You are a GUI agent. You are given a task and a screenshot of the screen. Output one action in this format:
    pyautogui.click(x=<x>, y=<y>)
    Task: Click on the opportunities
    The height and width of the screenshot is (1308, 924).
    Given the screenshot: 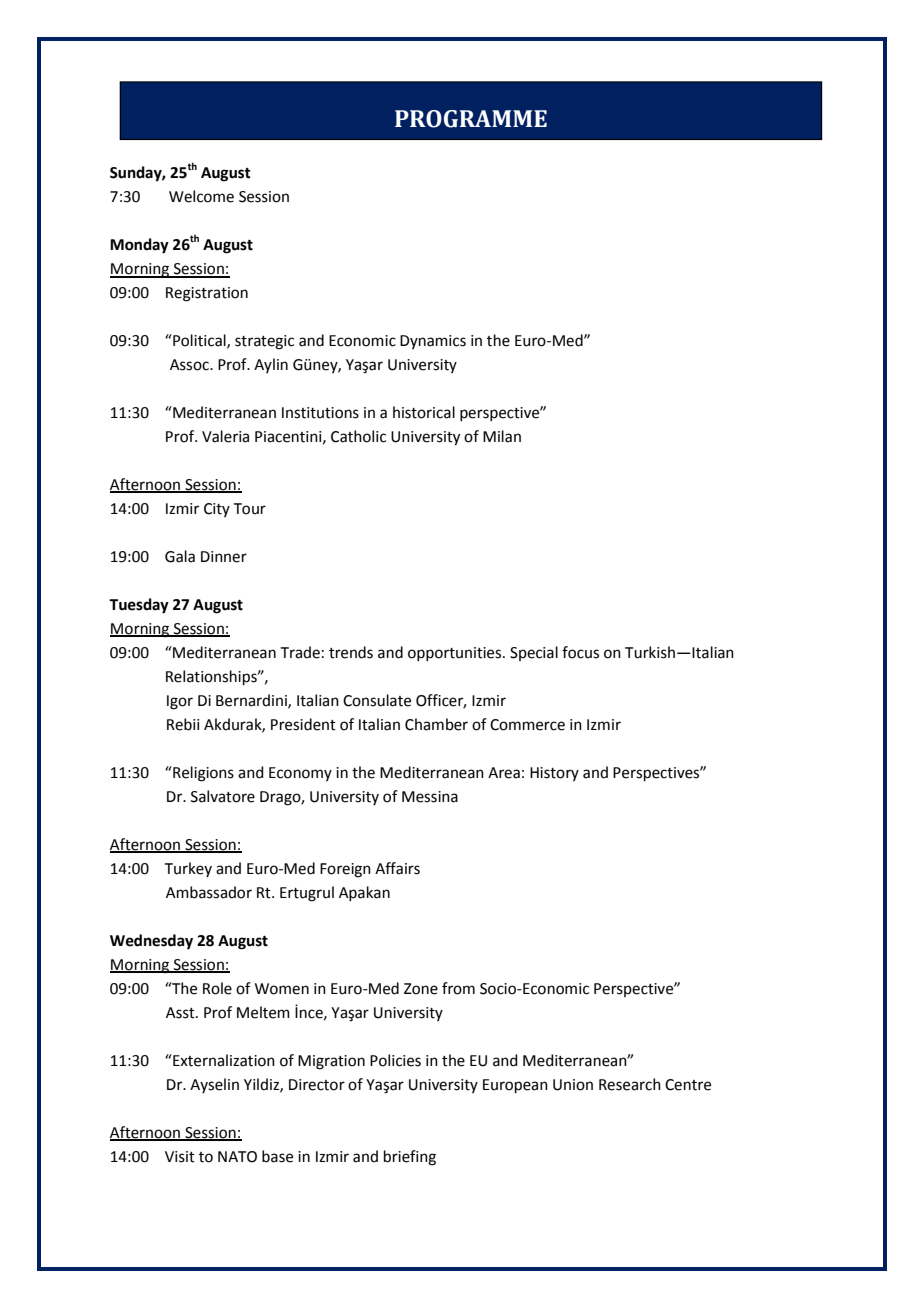 What is the action you would take?
    pyautogui.click(x=456, y=654)
